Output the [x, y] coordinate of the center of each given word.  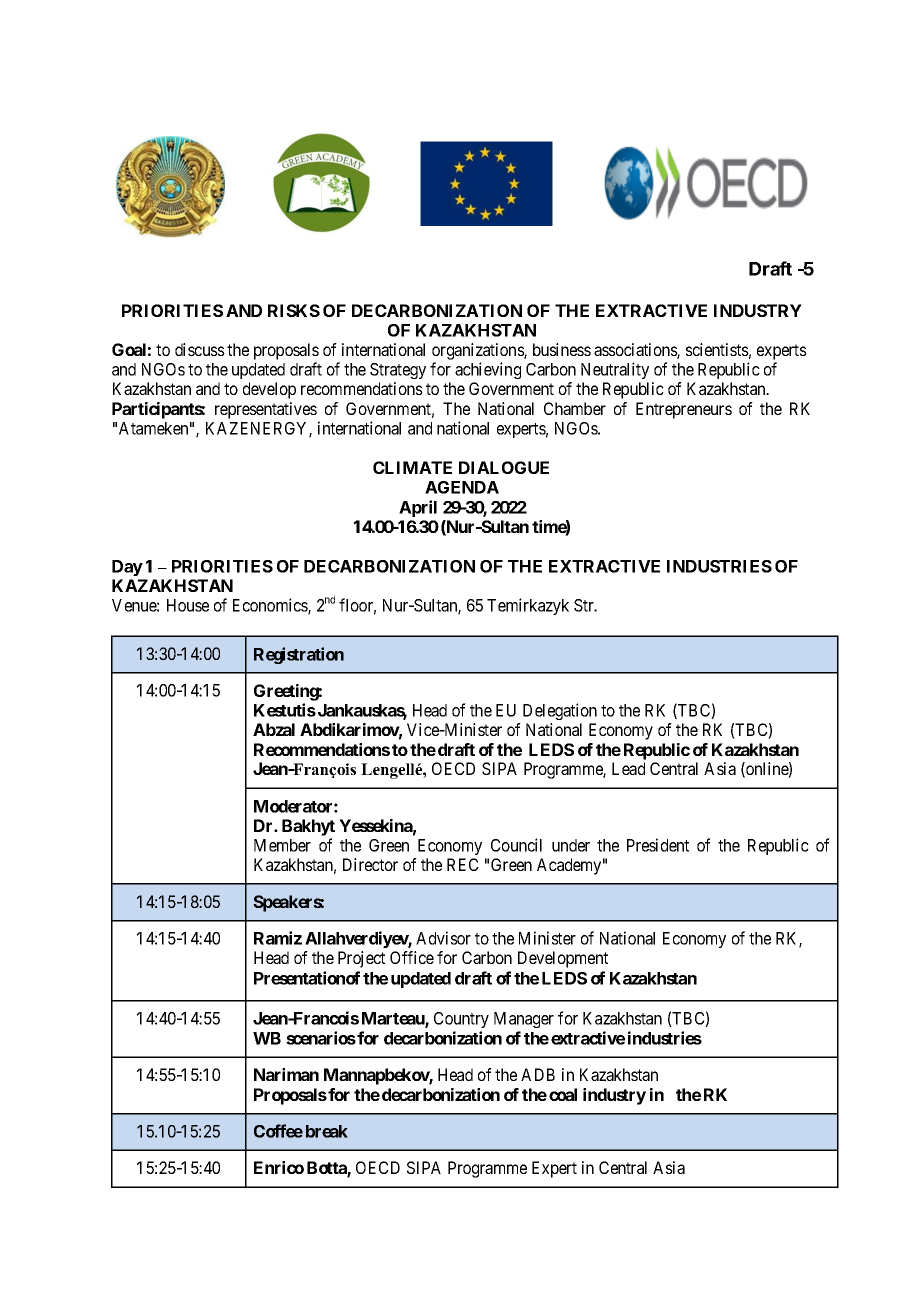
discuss [200, 349]
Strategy [398, 371]
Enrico [279, 1167]
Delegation [560, 711]
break [327, 1131]
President [658, 845]
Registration [299, 655]
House [188, 605]
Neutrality [615, 370]
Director [370, 864]
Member [282, 845]
